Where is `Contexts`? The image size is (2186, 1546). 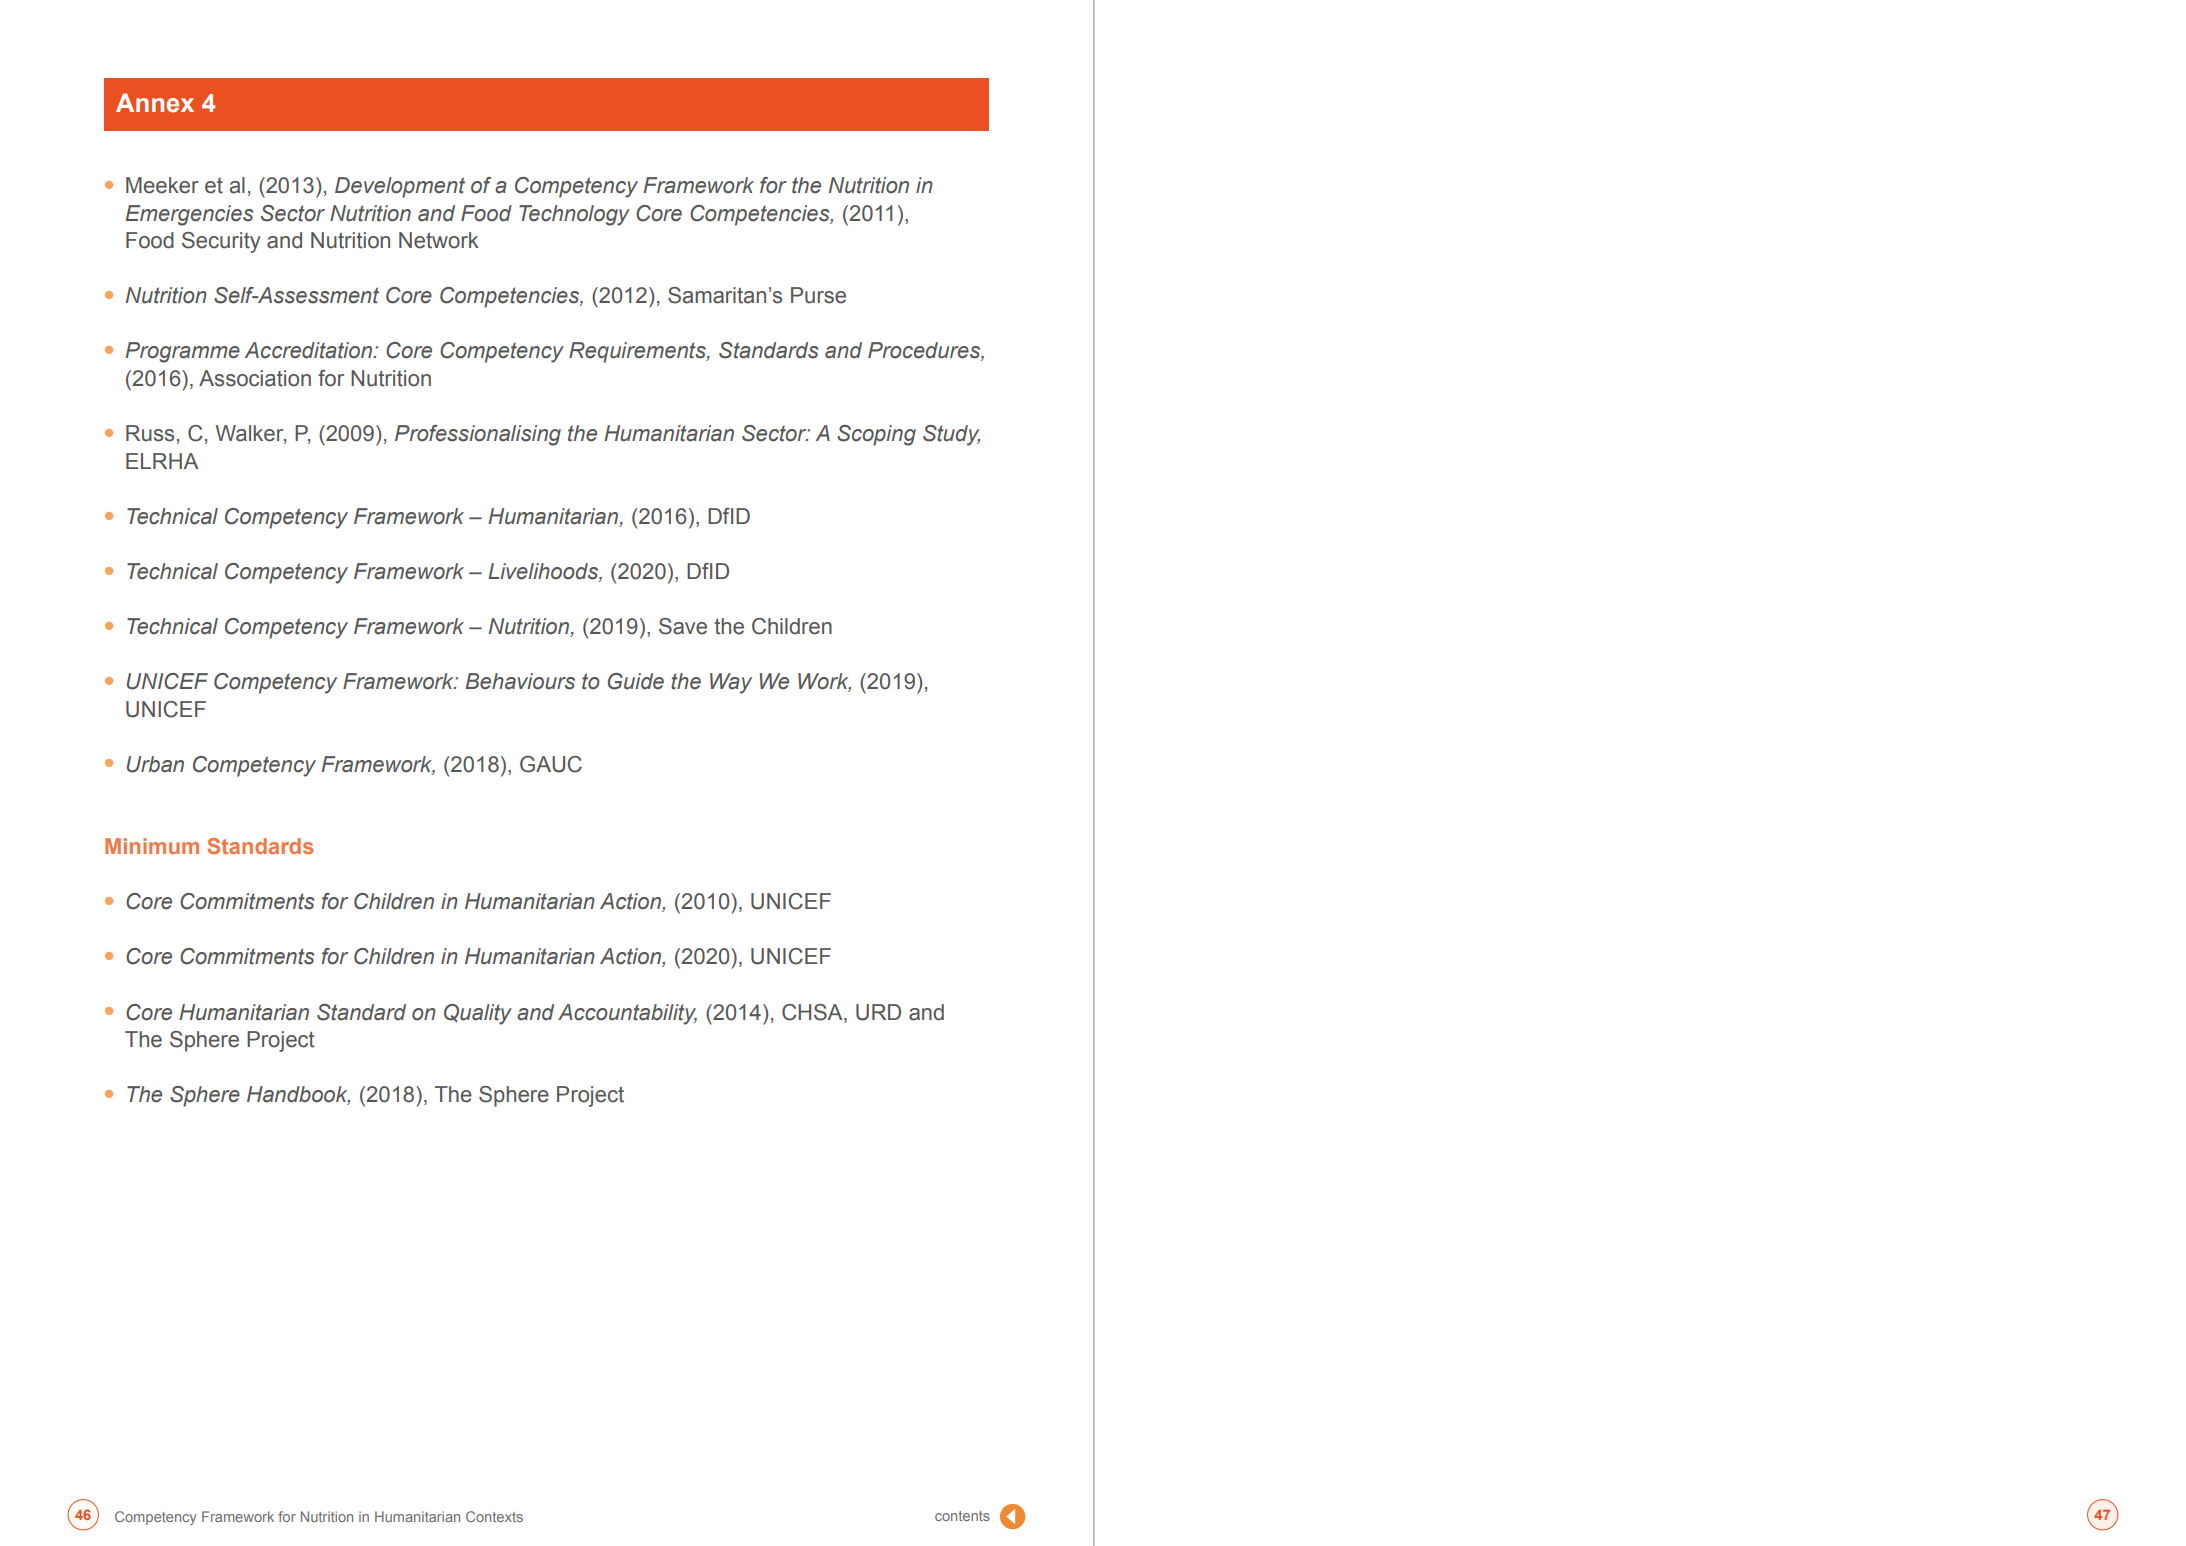 Contexts is located at coordinates (494, 1516).
